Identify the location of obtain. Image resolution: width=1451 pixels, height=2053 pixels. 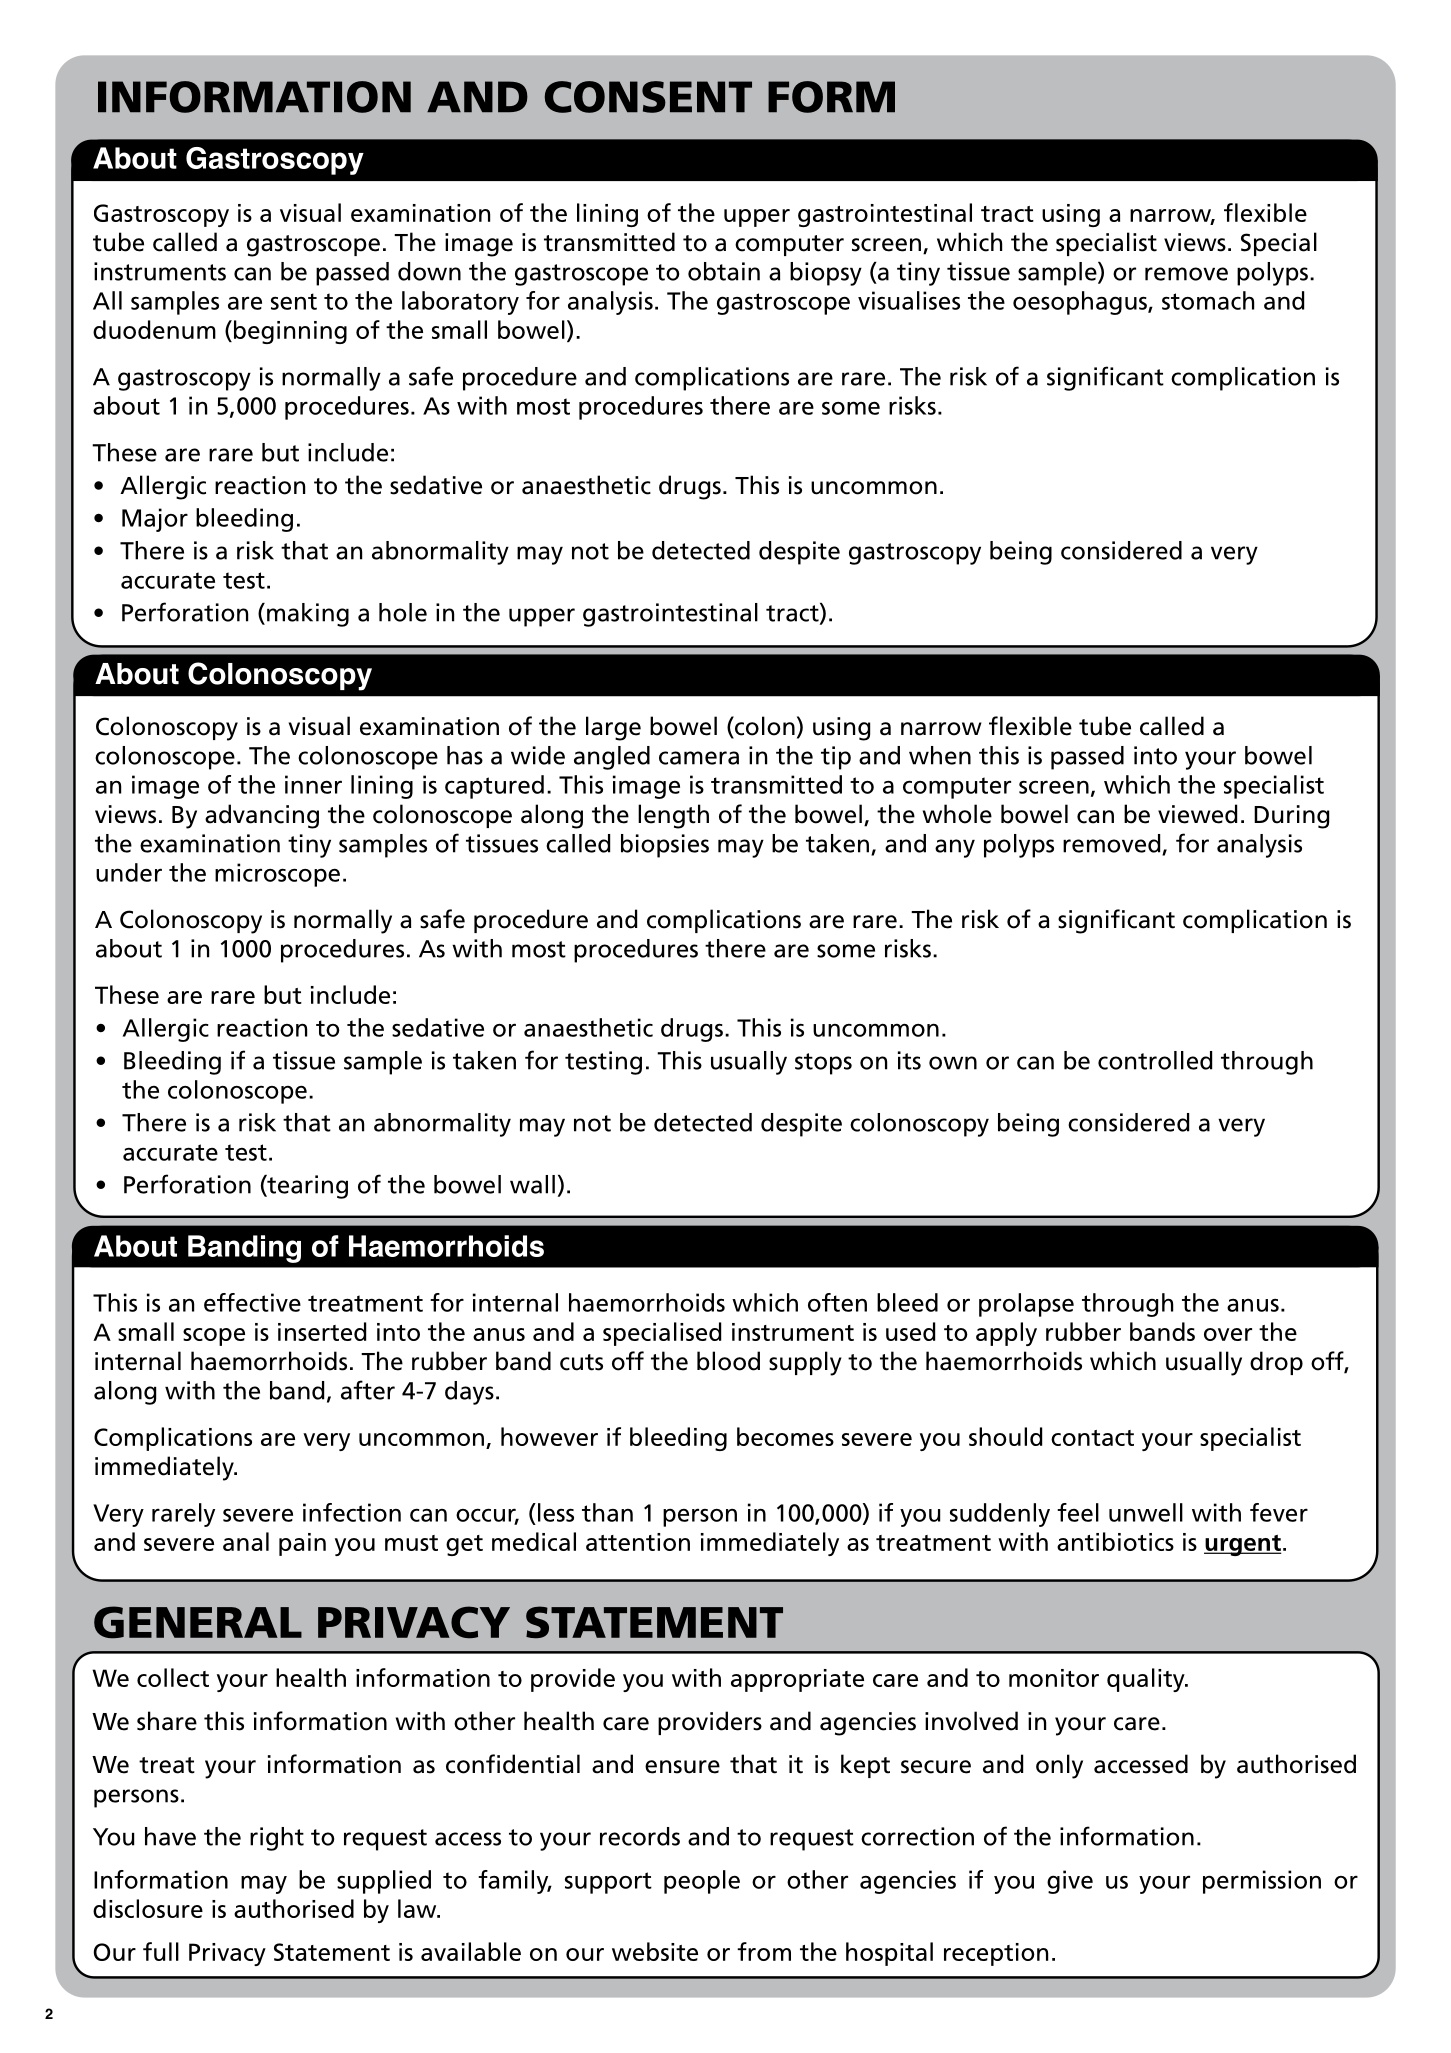
(724, 271).
